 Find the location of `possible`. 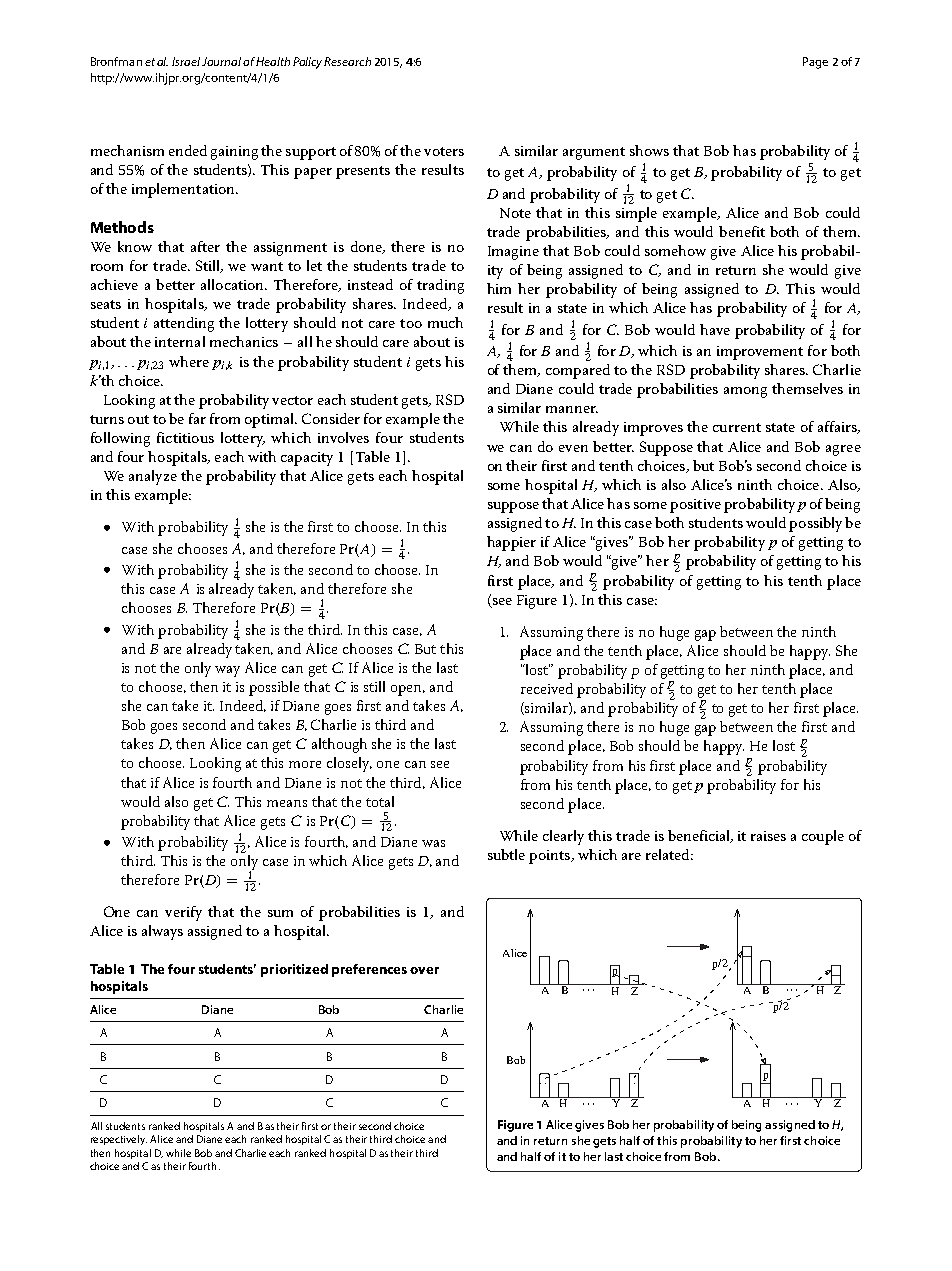

possible is located at coordinates (274, 688).
